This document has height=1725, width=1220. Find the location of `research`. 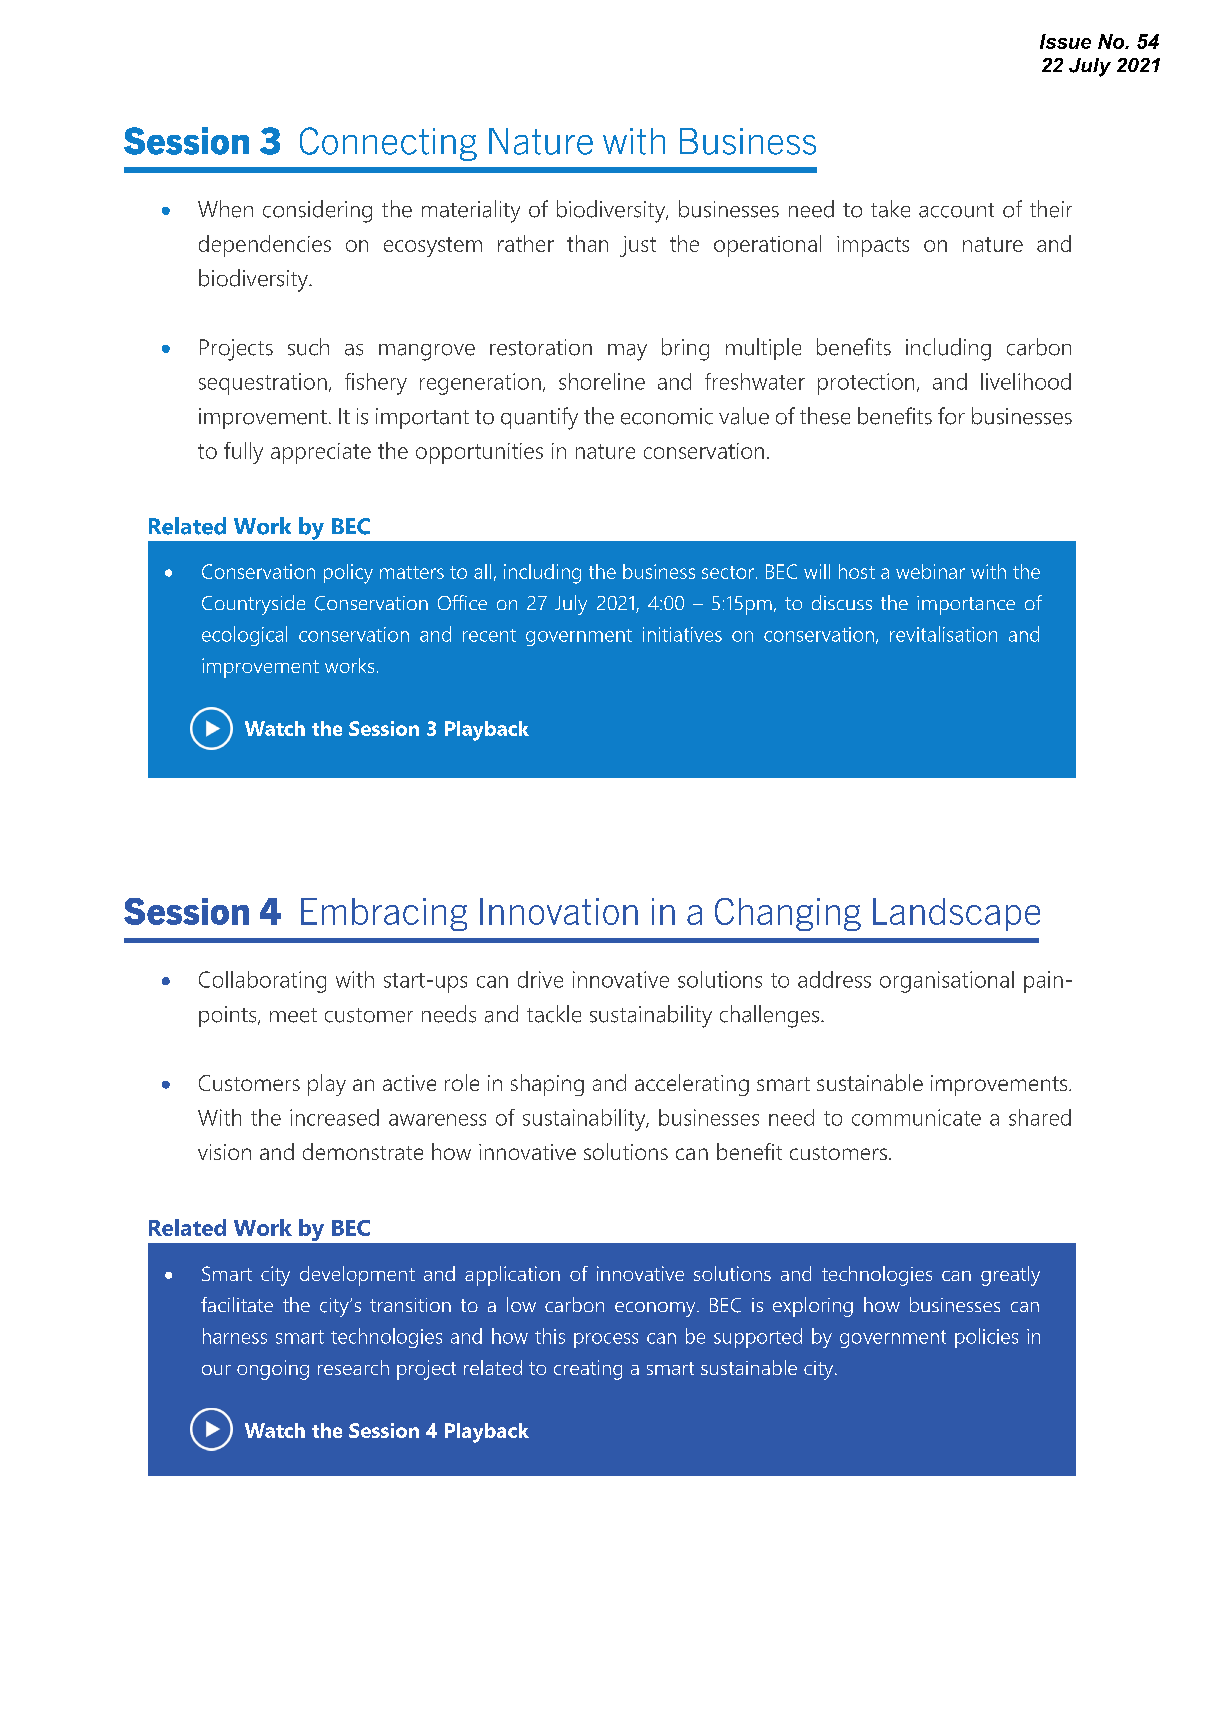

research is located at coordinates (353, 1367).
